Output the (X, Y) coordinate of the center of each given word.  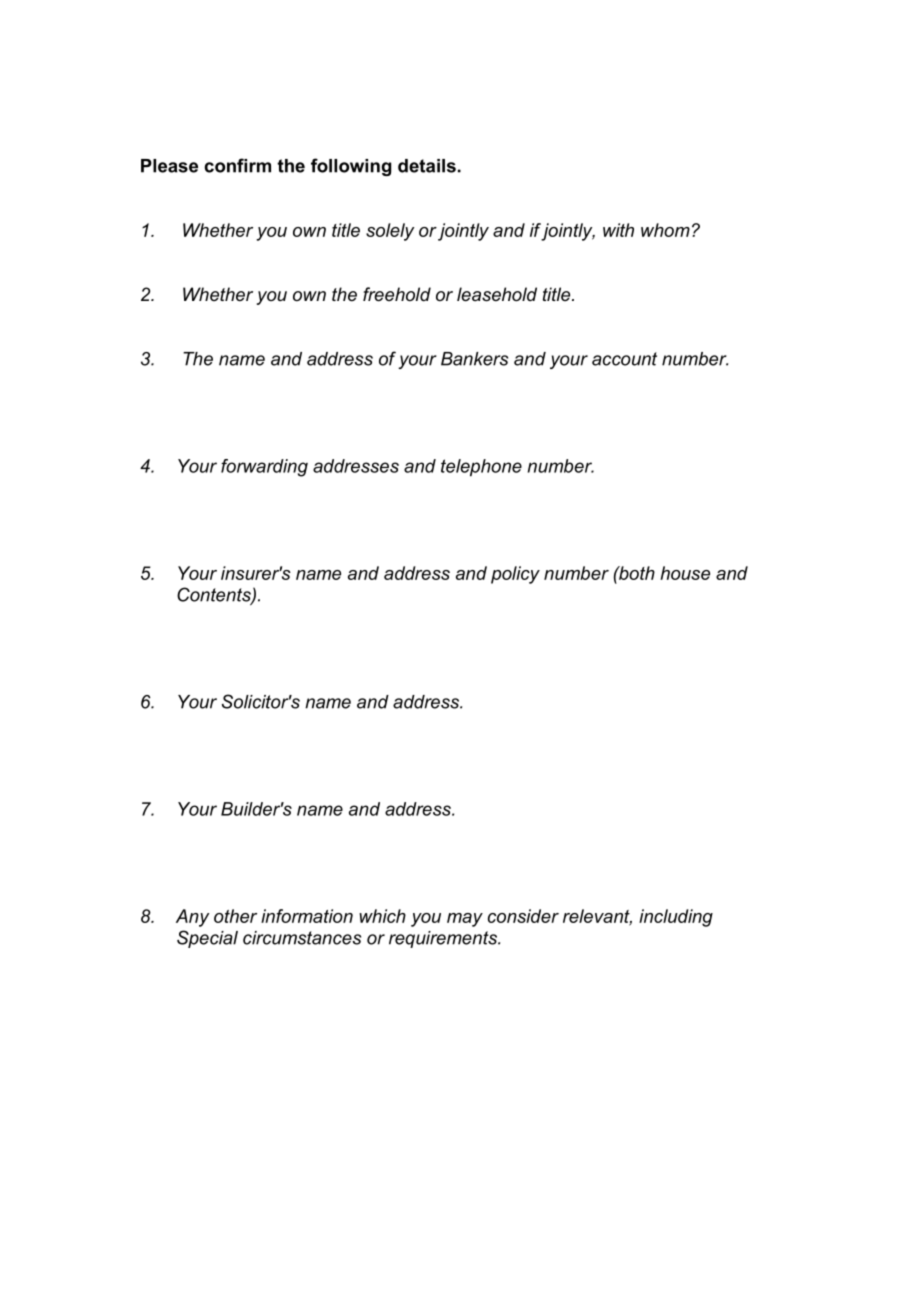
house (685, 573)
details (427, 166)
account (624, 359)
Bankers (474, 359)
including (676, 918)
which (382, 916)
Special (207, 939)
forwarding (264, 468)
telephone (481, 468)
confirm (237, 165)
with (618, 230)
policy (515, 575)
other (235, 916)
